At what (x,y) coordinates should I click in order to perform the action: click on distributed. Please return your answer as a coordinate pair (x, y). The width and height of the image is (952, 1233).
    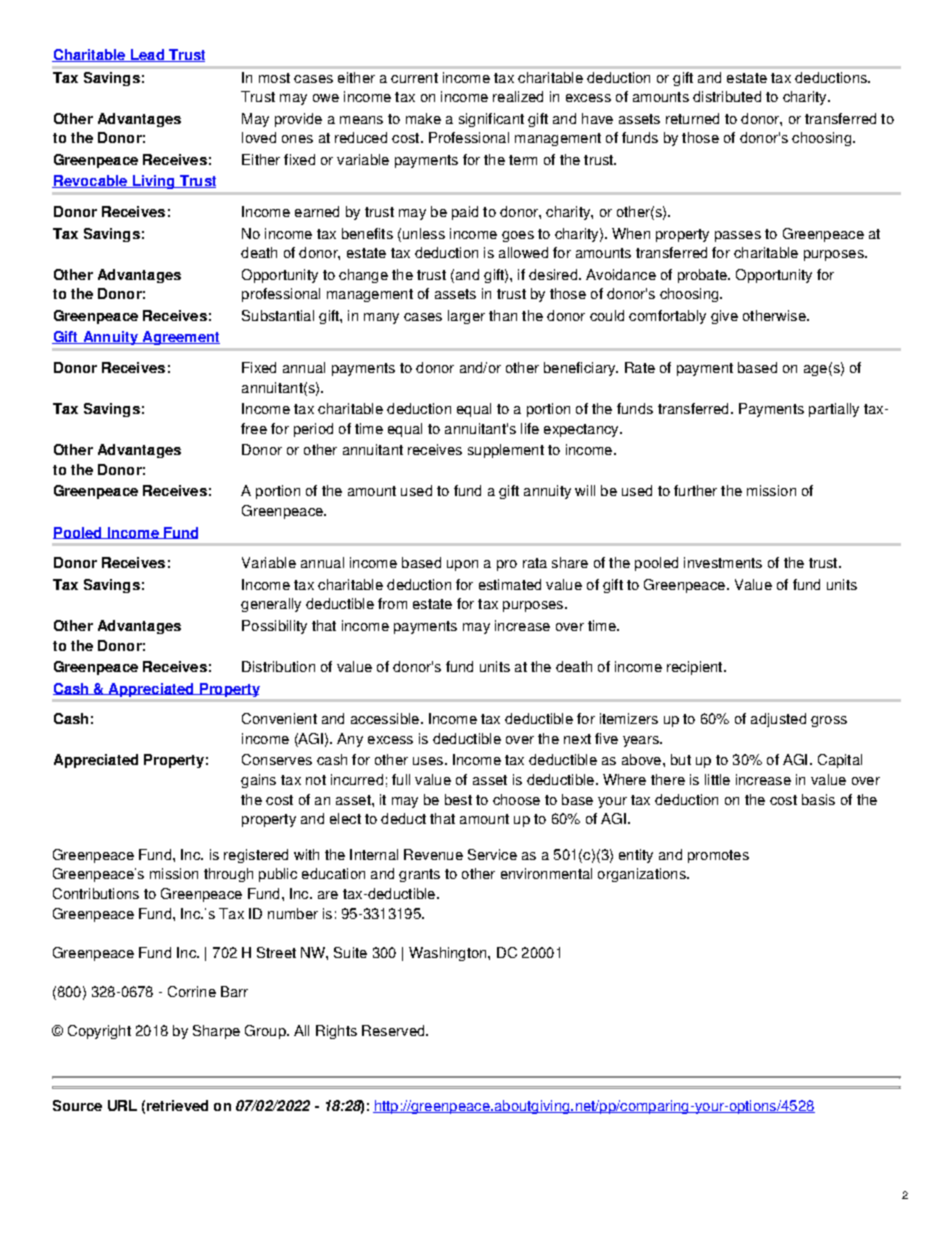
    Looking at the image, I should click on (727, 96).
